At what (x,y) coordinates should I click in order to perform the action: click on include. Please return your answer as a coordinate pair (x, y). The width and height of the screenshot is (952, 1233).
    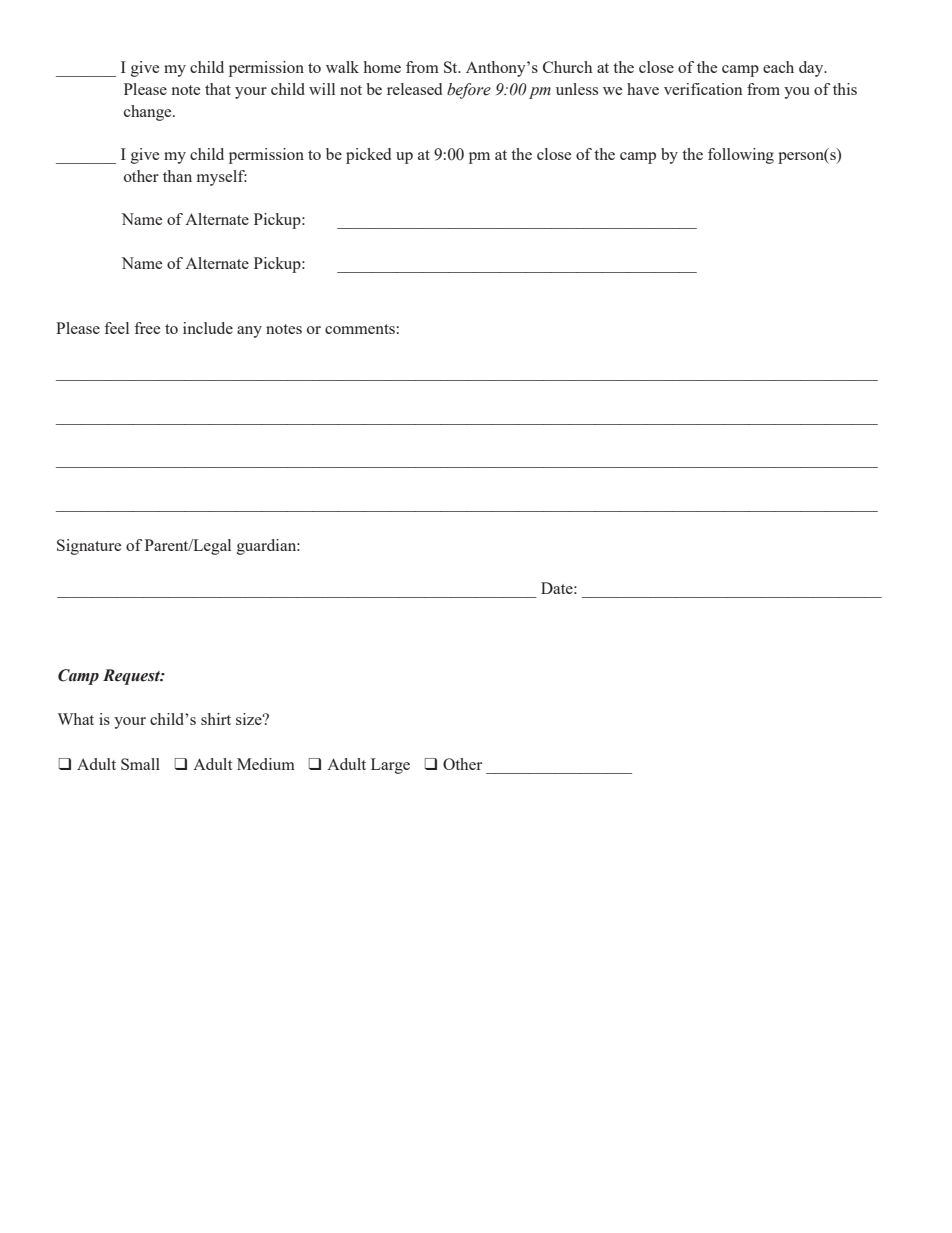
    Looking at the image, I should click on (208, 328).
